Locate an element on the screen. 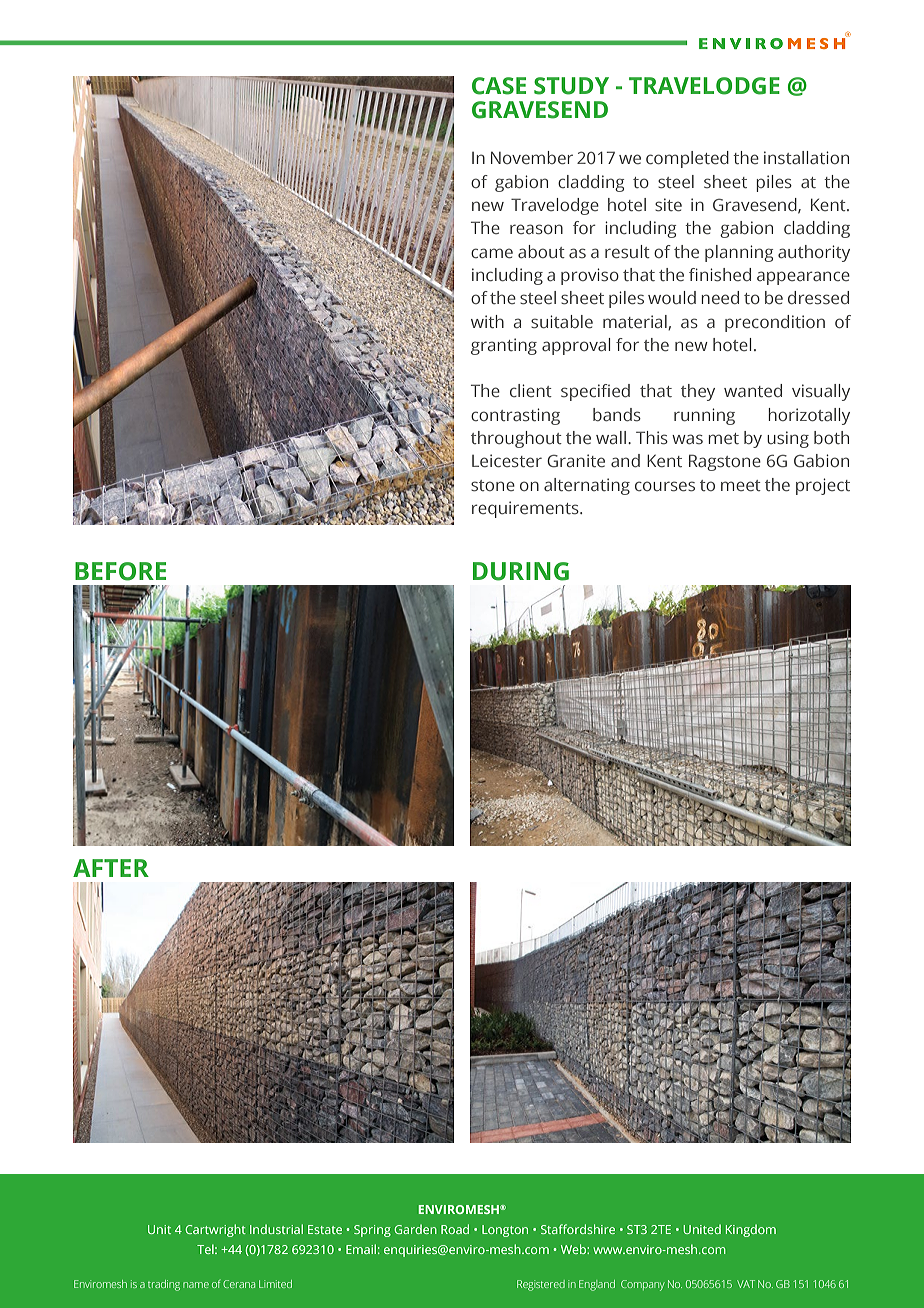 The width and height of the screenshot is (924, 1308). BEFORE is located at coordinates (120, 571).
